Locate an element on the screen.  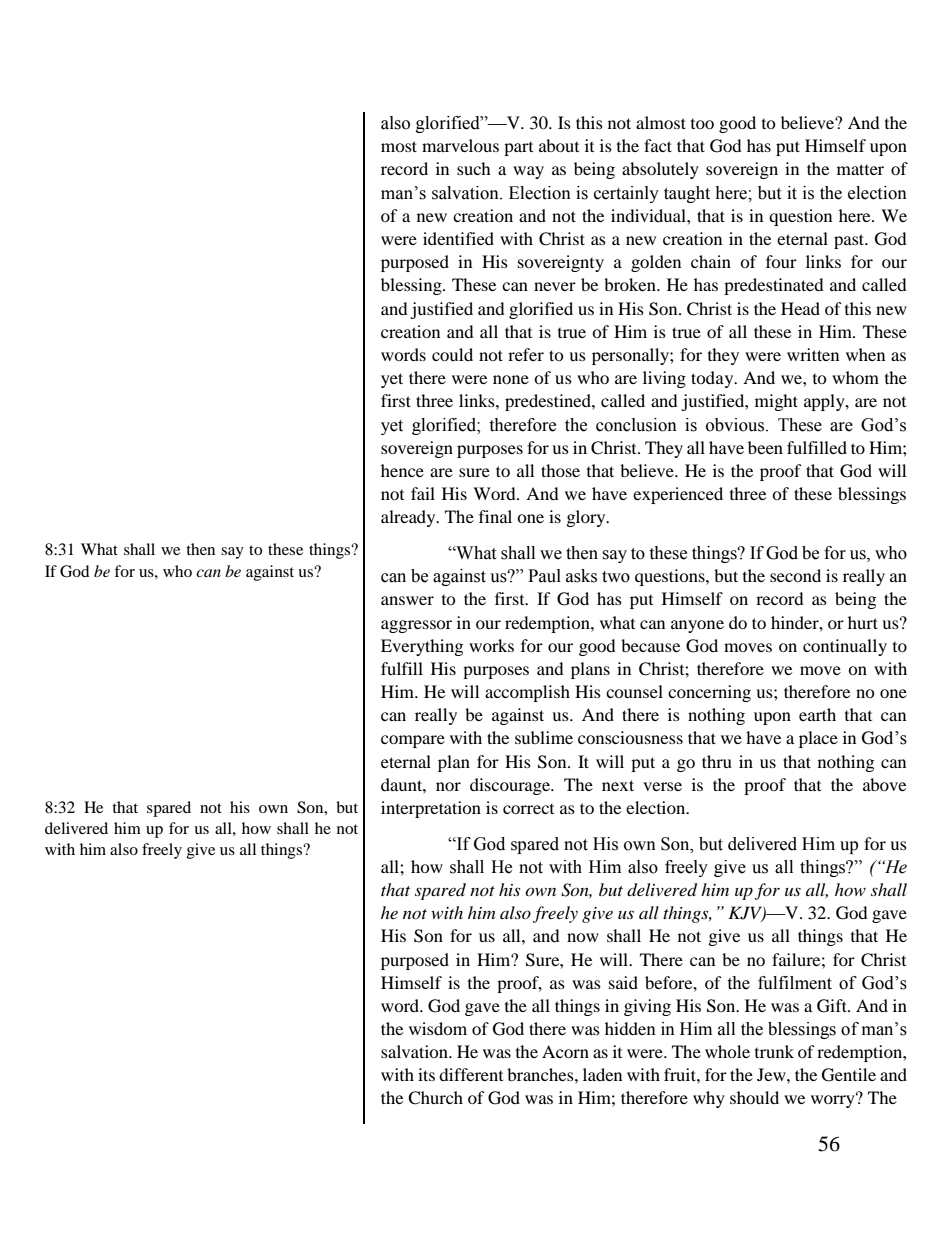
could is located at coordinates (452, 354).
